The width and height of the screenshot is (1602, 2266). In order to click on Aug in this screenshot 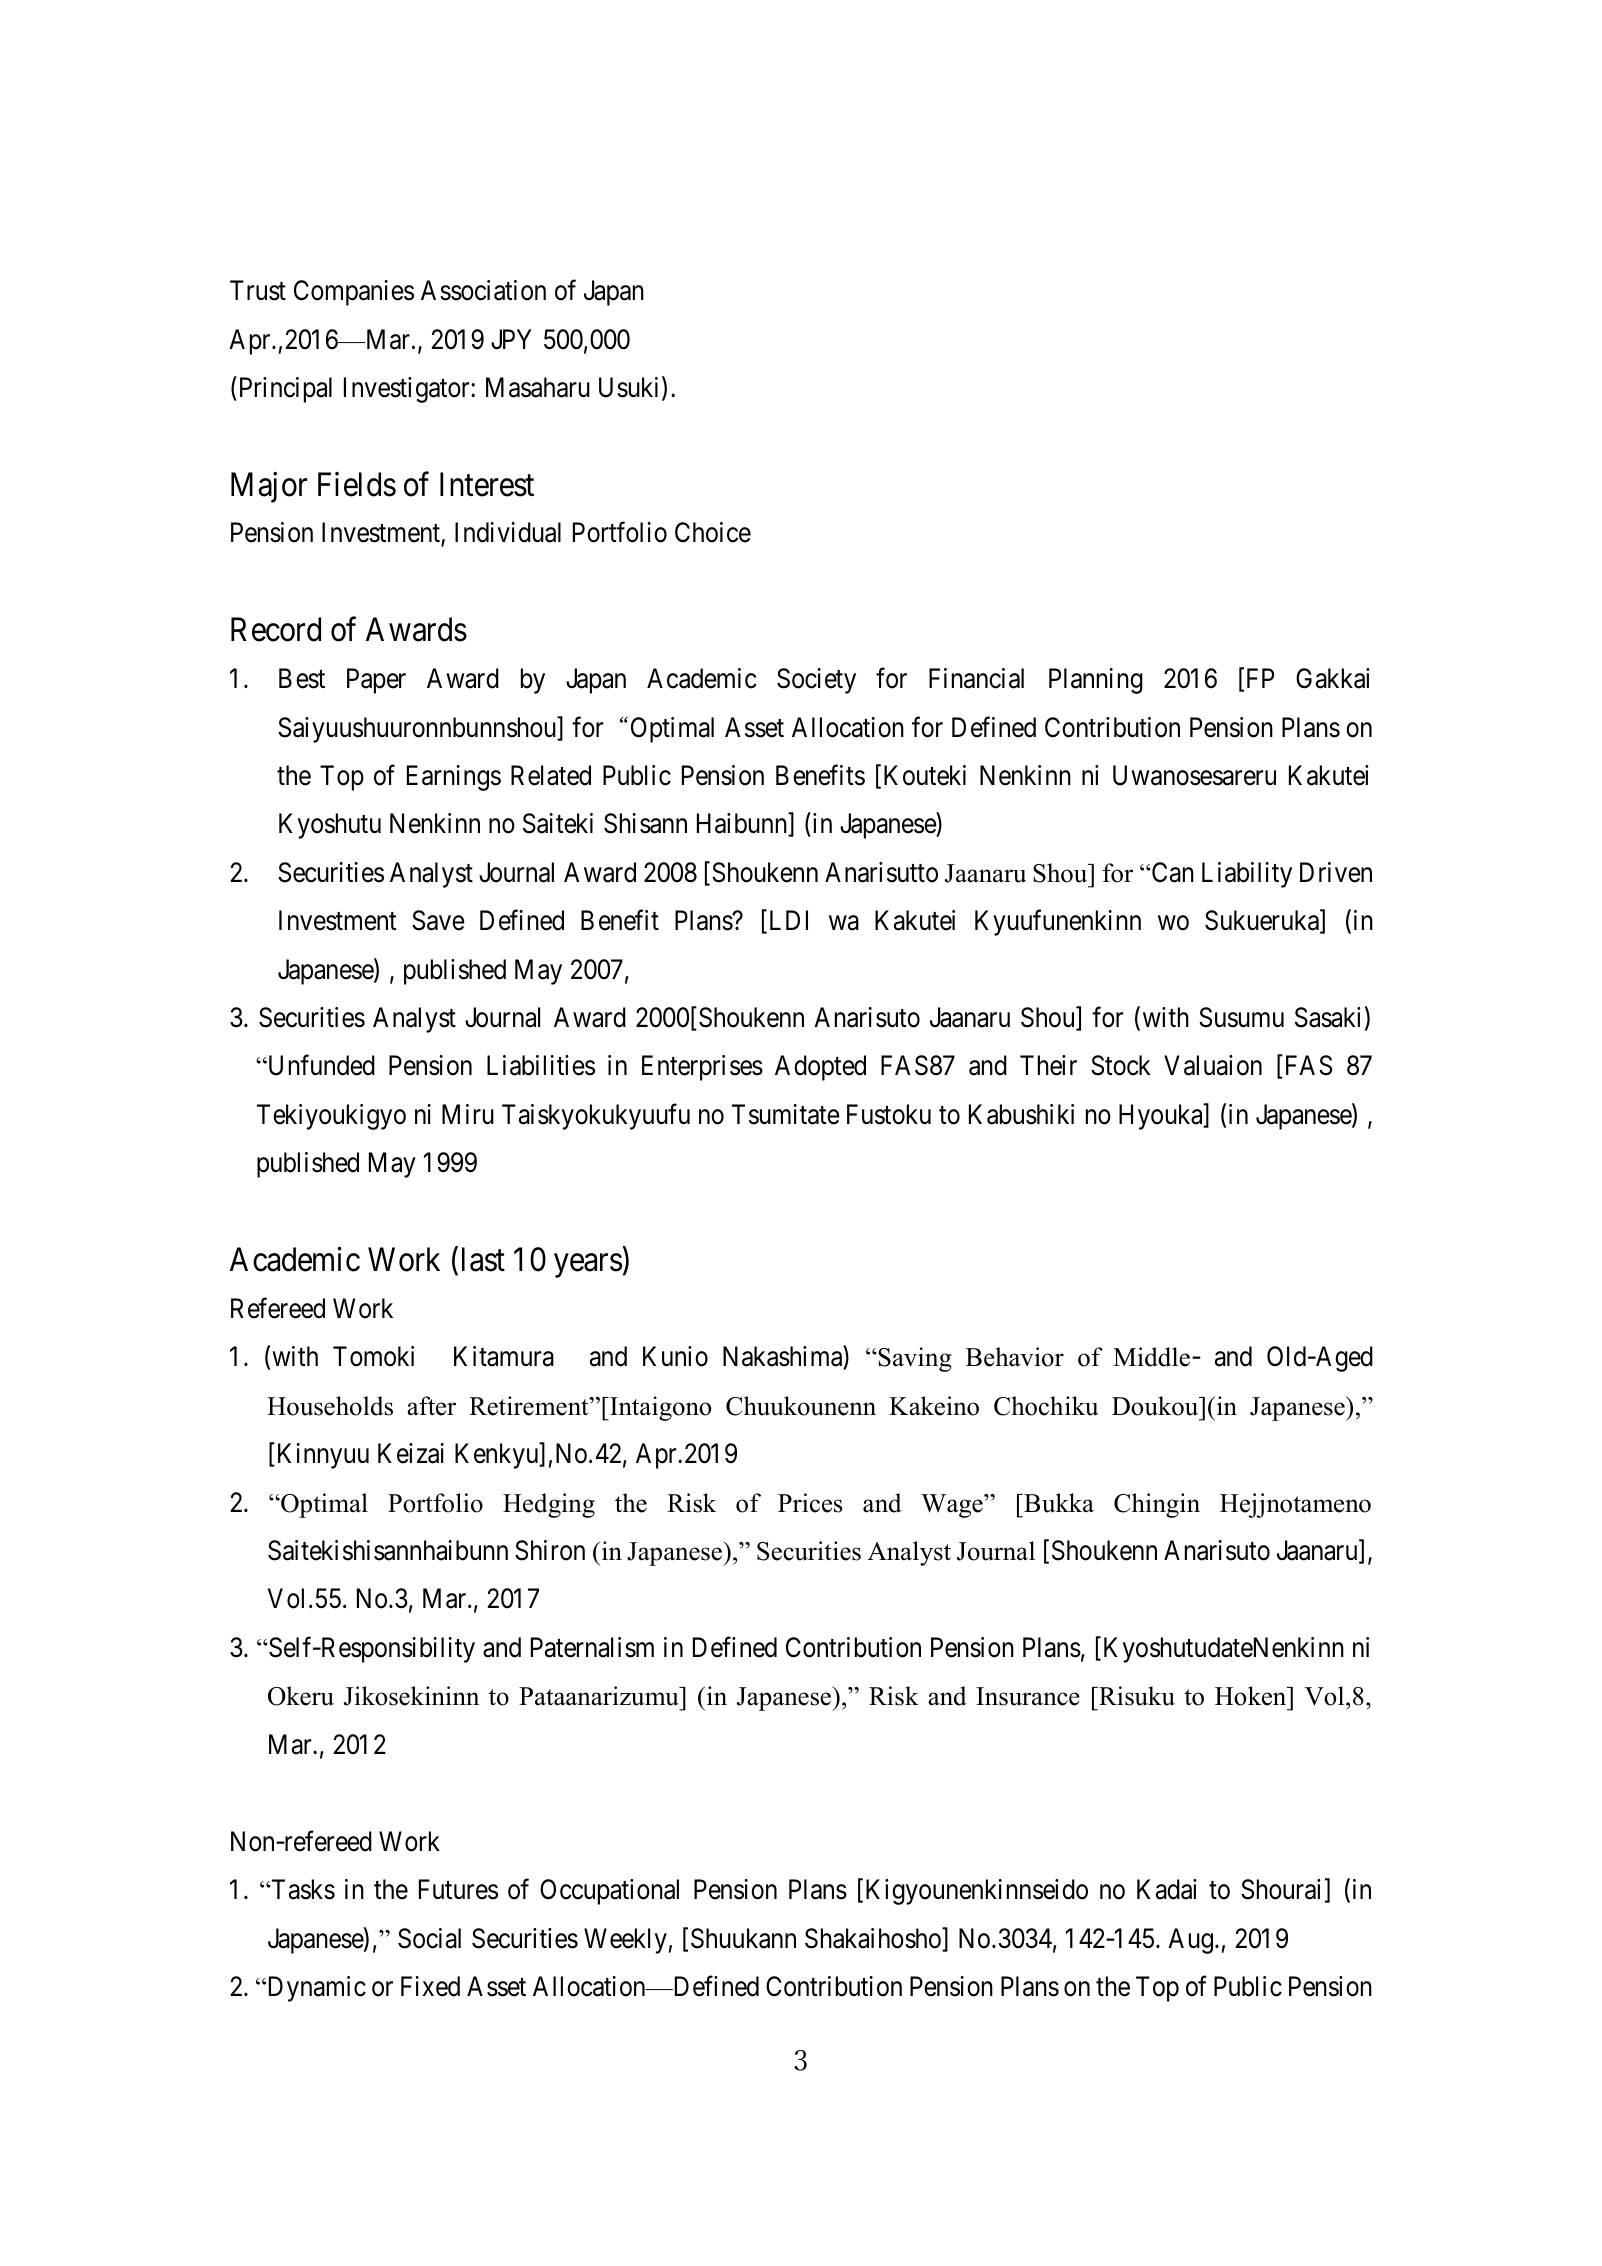, I will do `click(1190, 1941)`.
